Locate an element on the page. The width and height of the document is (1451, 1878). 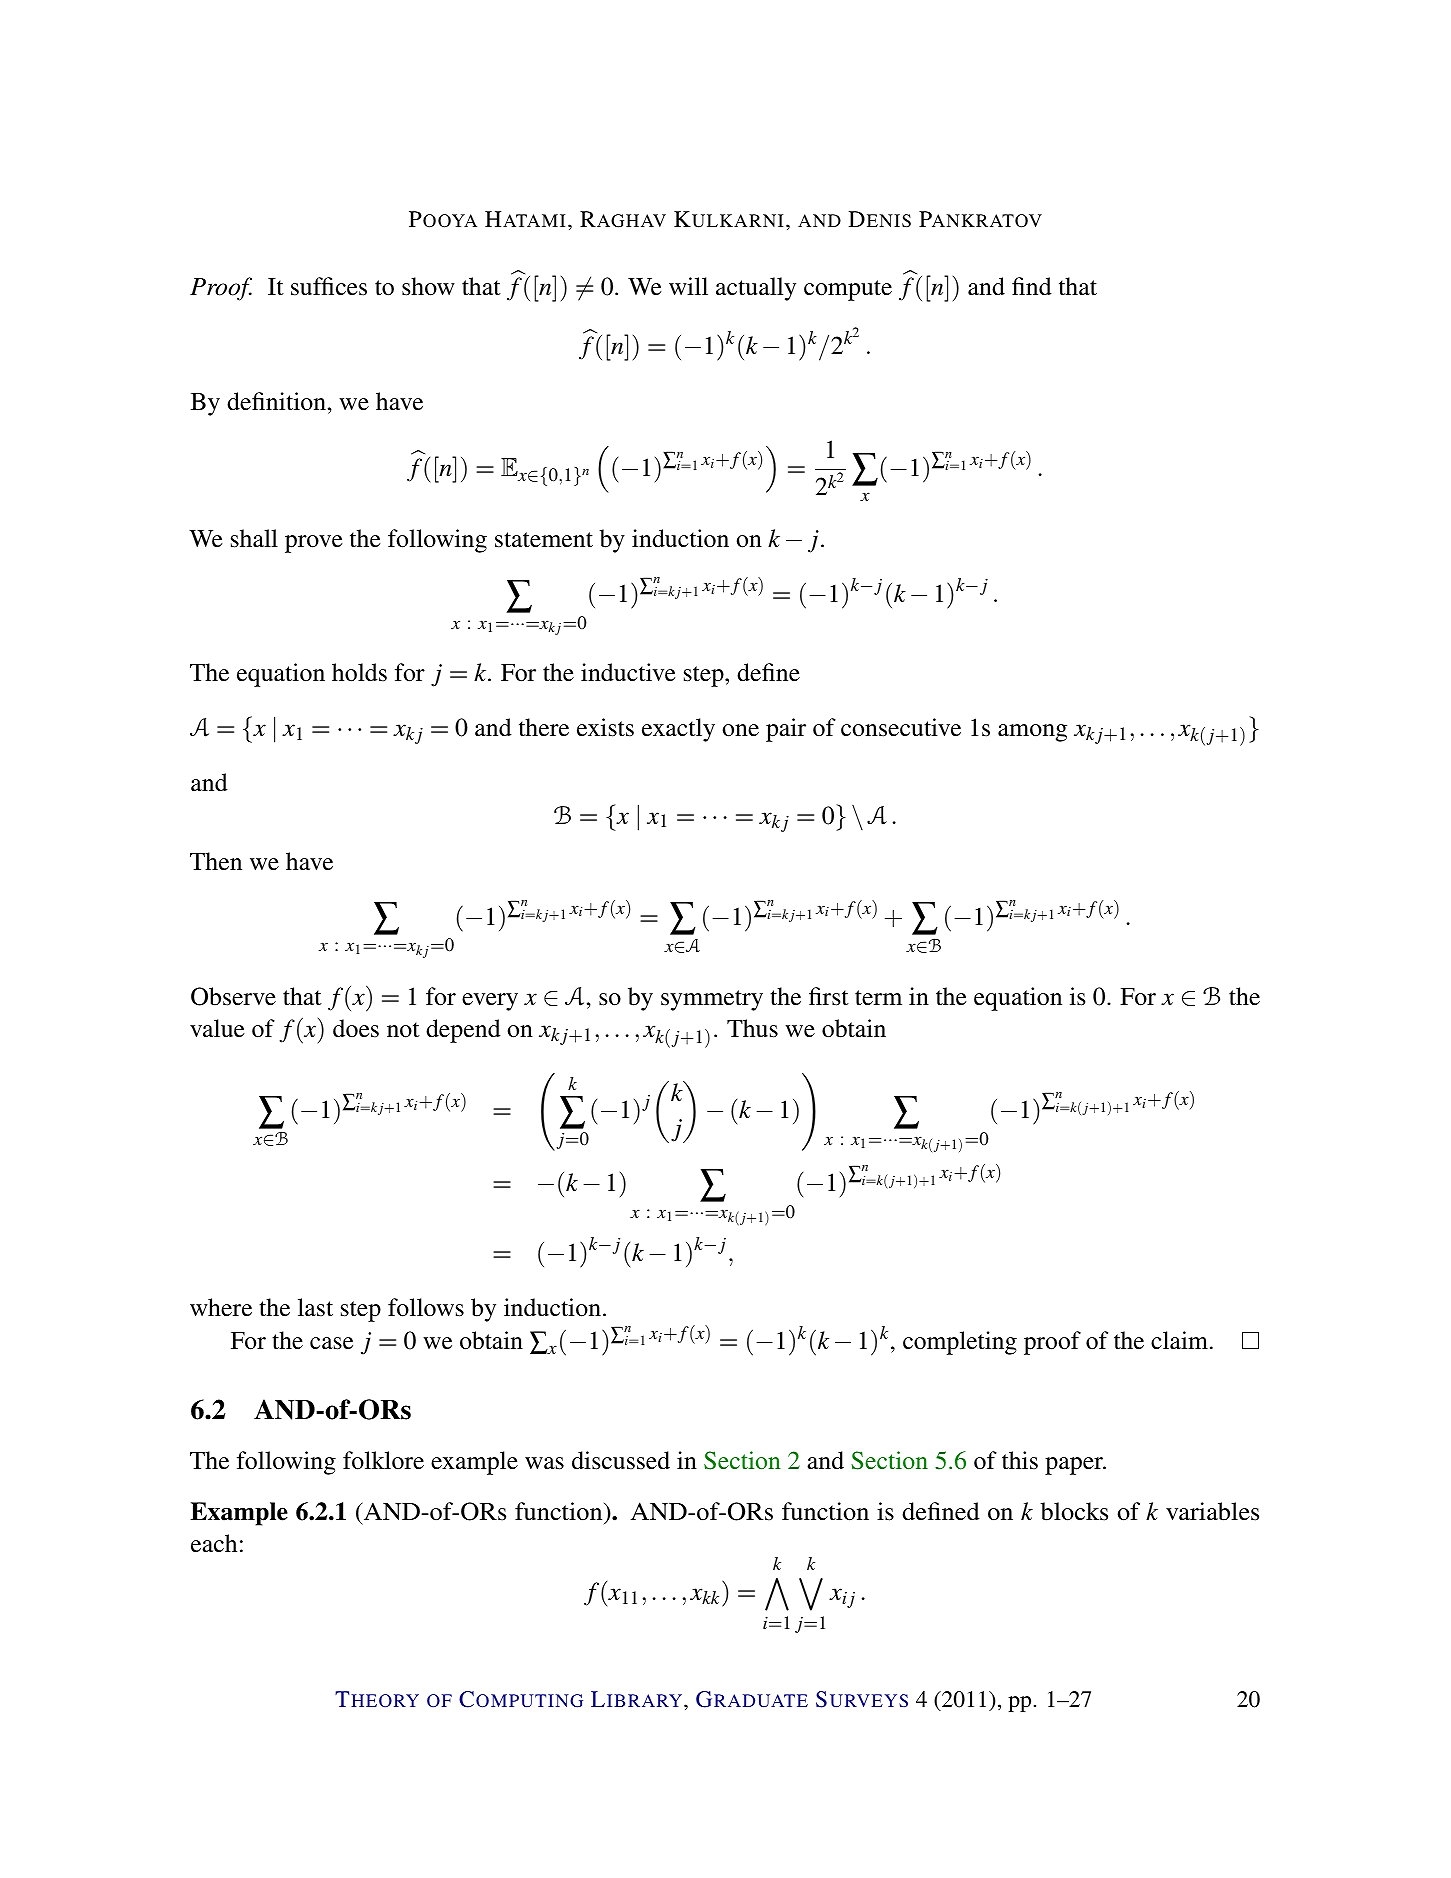
will is located at coordinates (688, 286).
